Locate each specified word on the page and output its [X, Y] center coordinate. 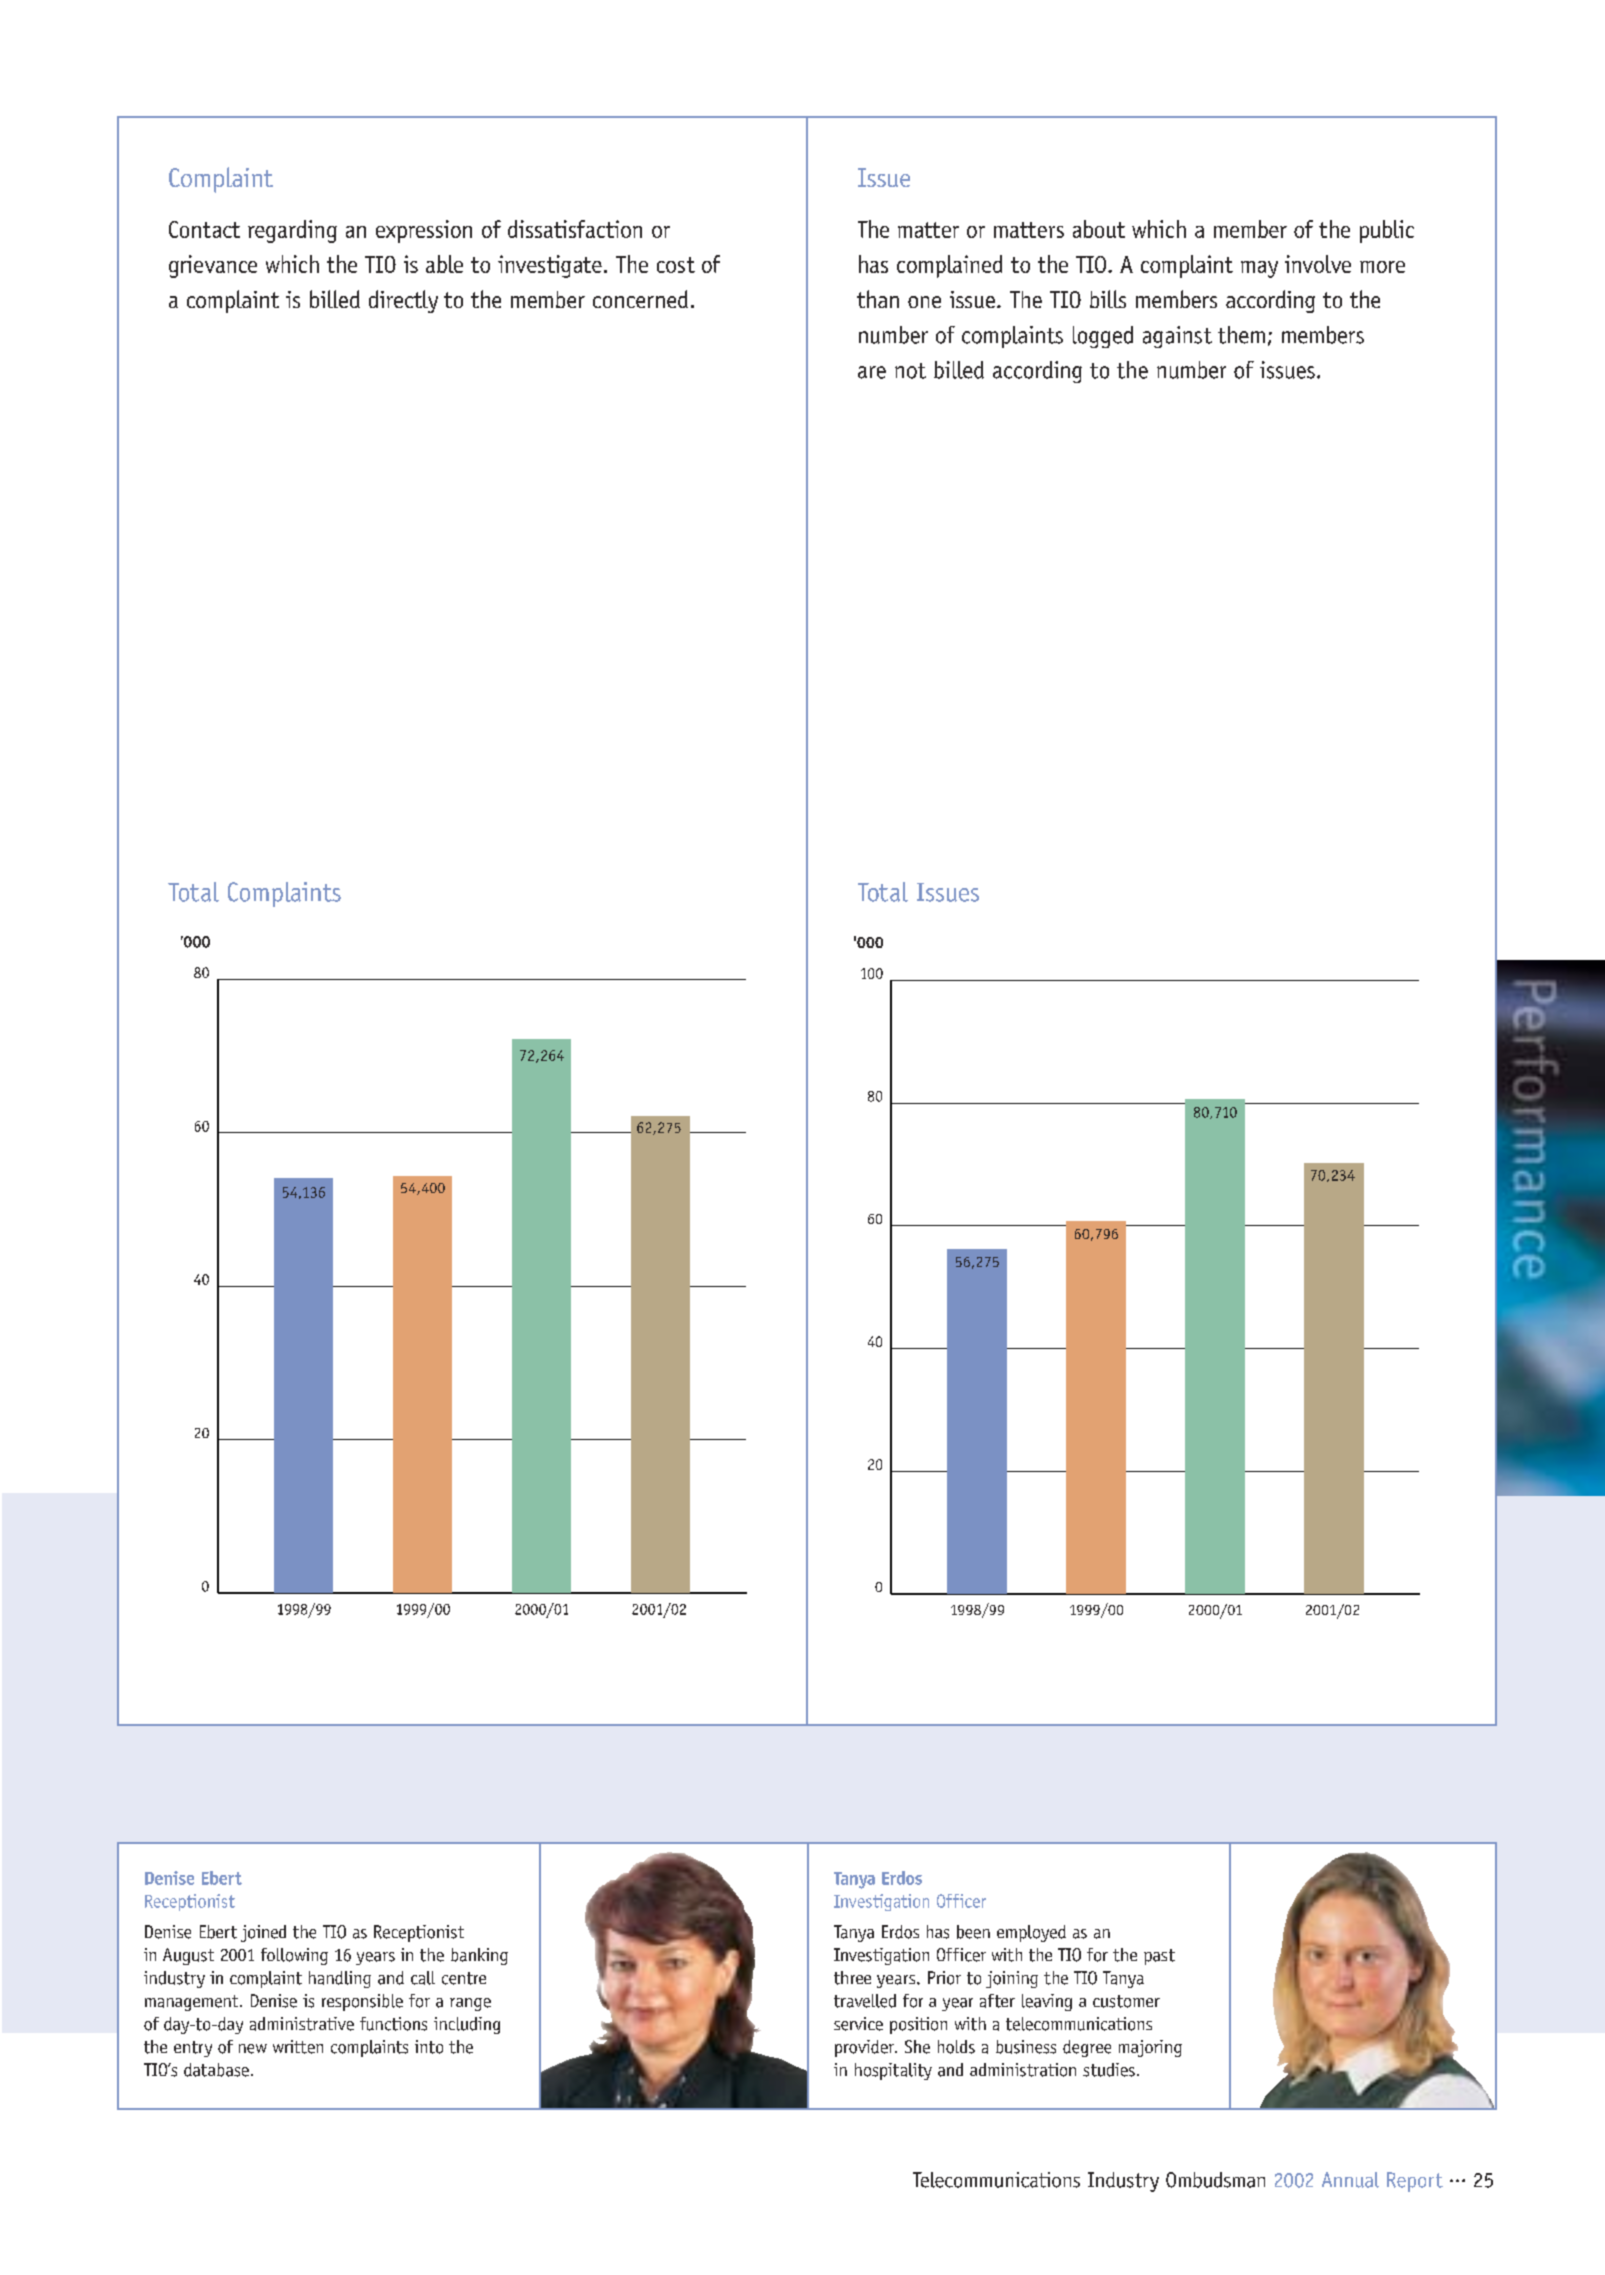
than [878, 299]
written [298, 2047]
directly [403, 301]
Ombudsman [1215, 2180]
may [1259, 269]
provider [866, 2048]
